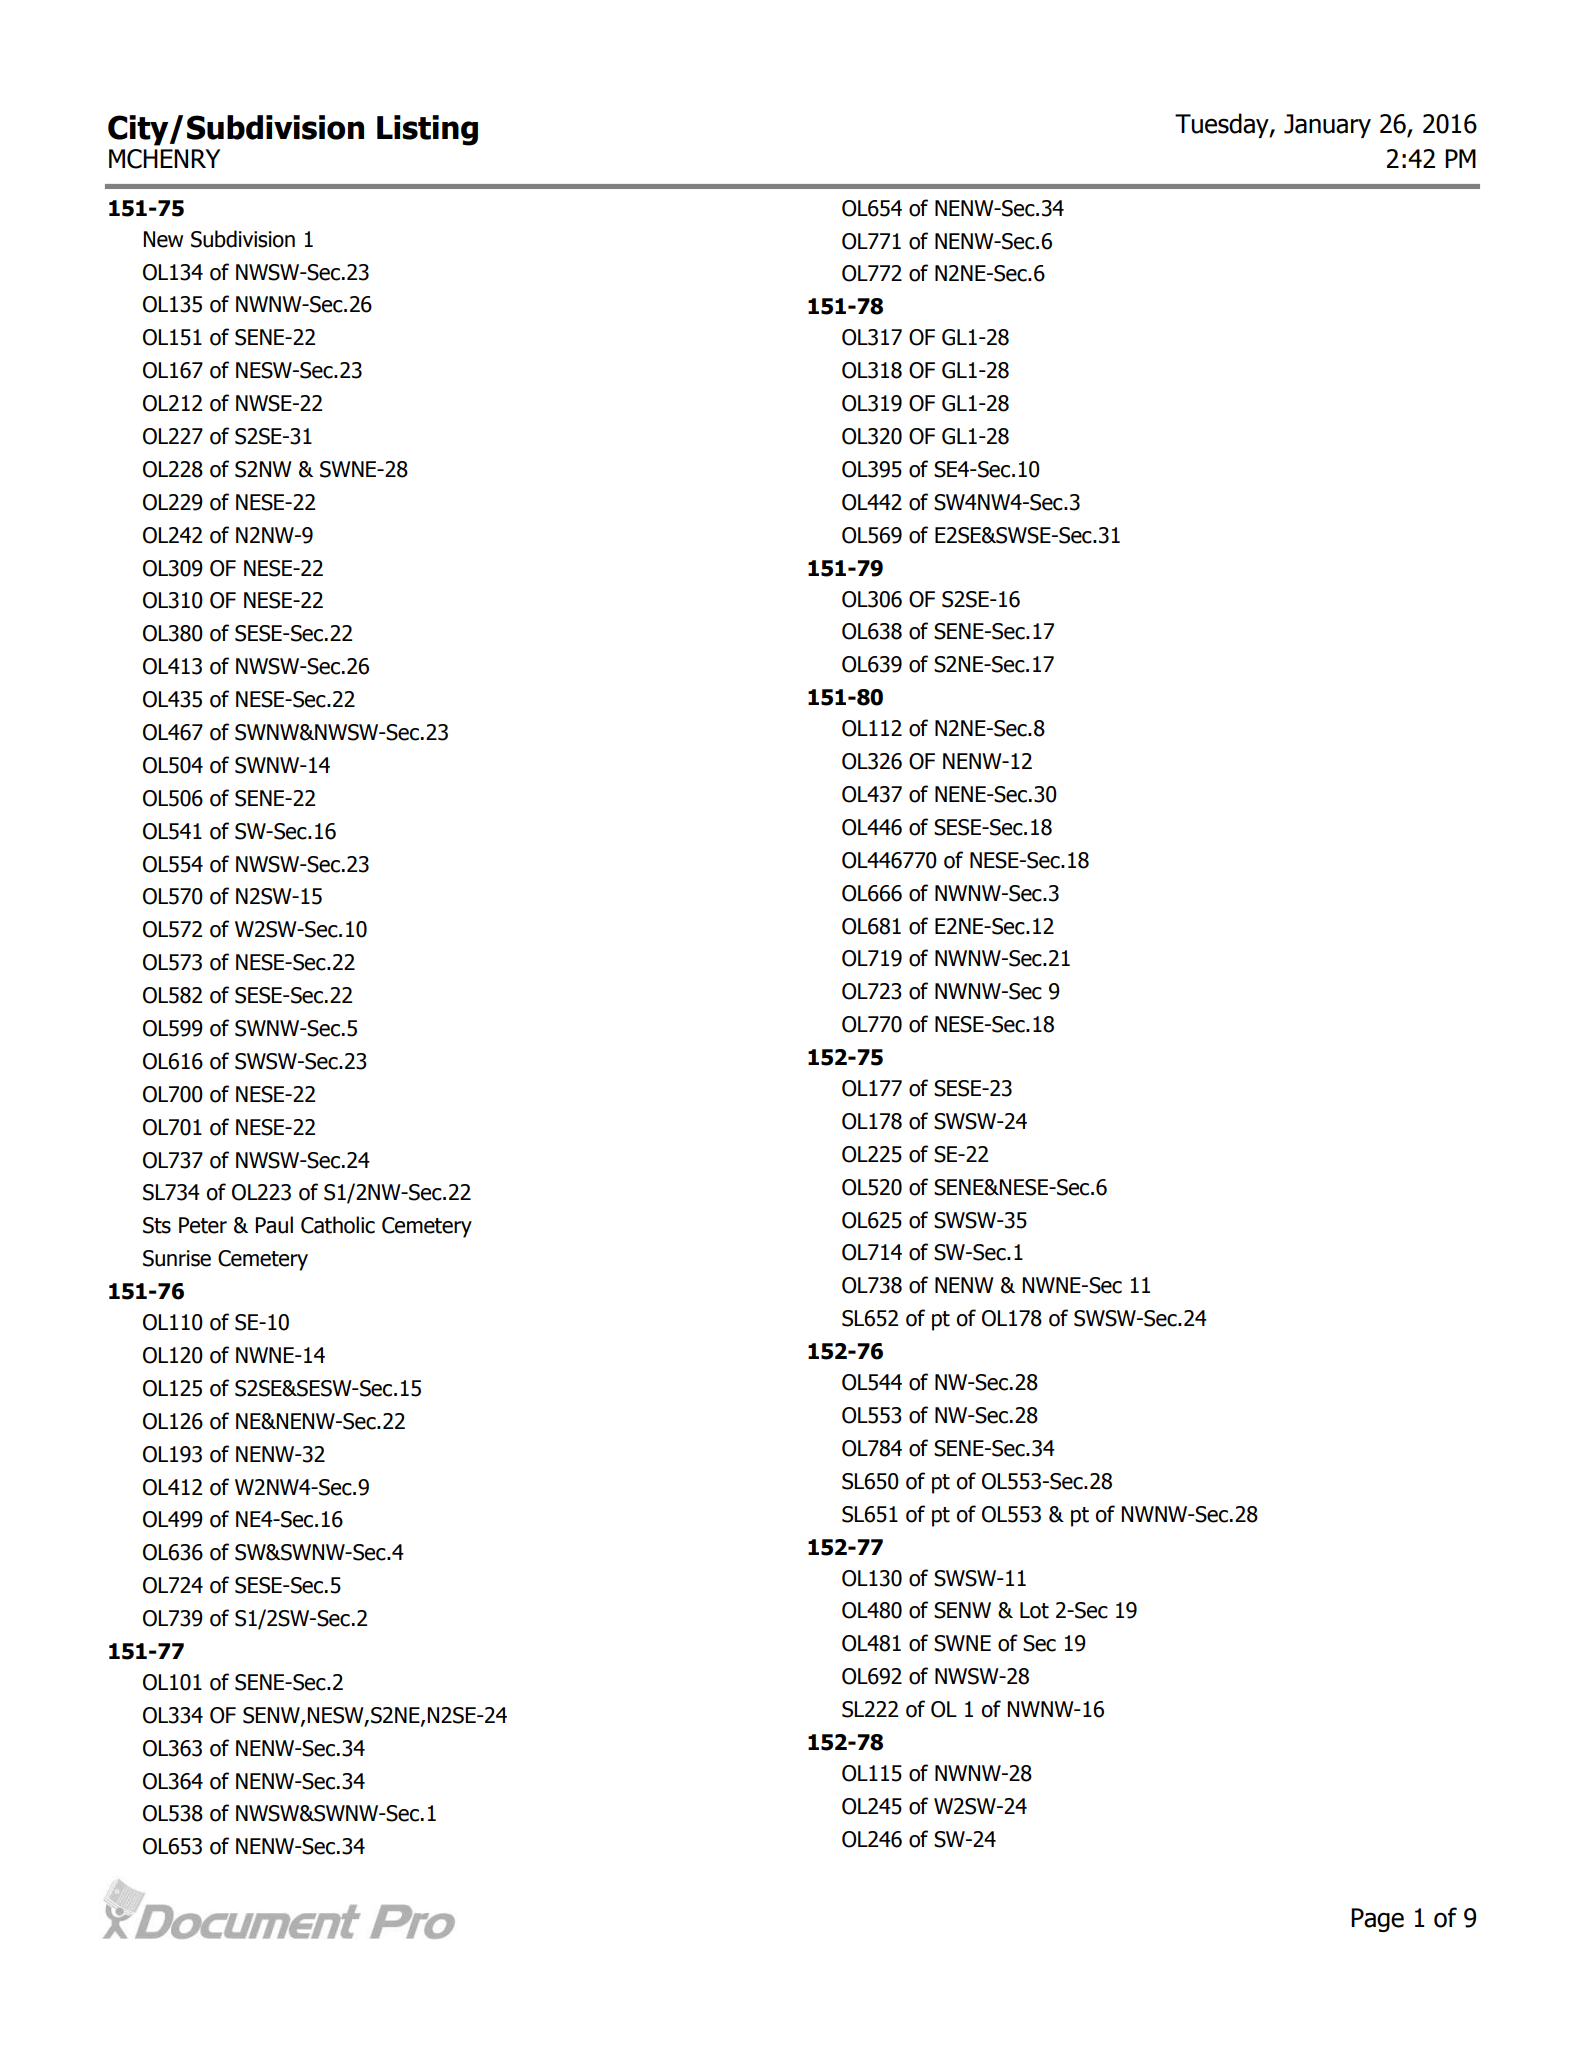 This screenshot has height=2051, width=1585. I want to click on Sunrise, so click(177, 1258).
